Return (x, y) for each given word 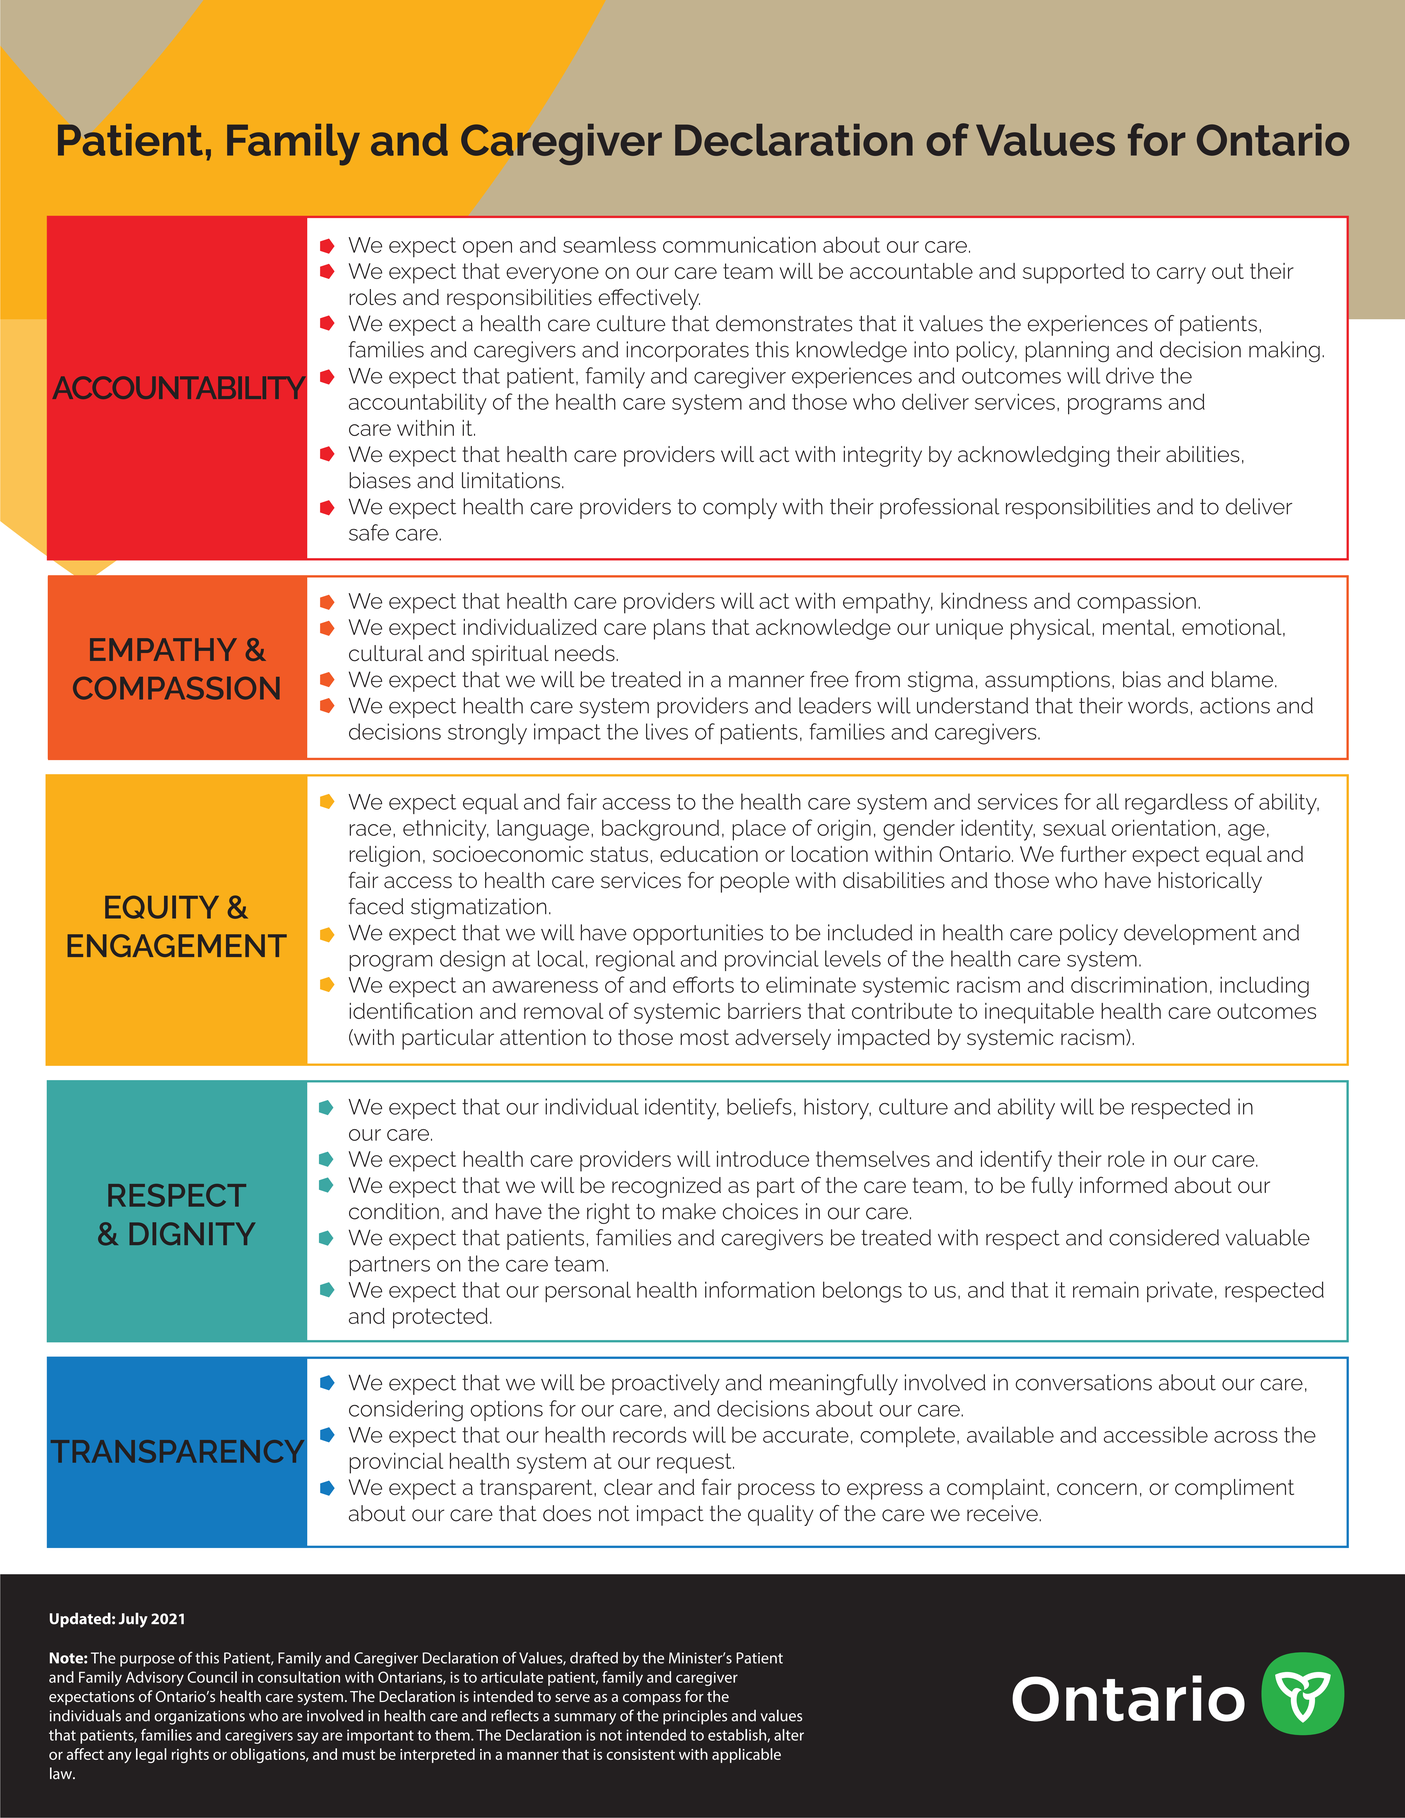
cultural (386, 653)
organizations (199, 1717)
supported (1073, 273)
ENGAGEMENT (177, 945)
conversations (1083, 1382)
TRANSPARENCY (177, 1451)
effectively (649, 299)
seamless (609, 244)
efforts (703, 984)
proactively (666, 1384)
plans (679, 629)
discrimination (1139, 984)
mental (1137, 627)
